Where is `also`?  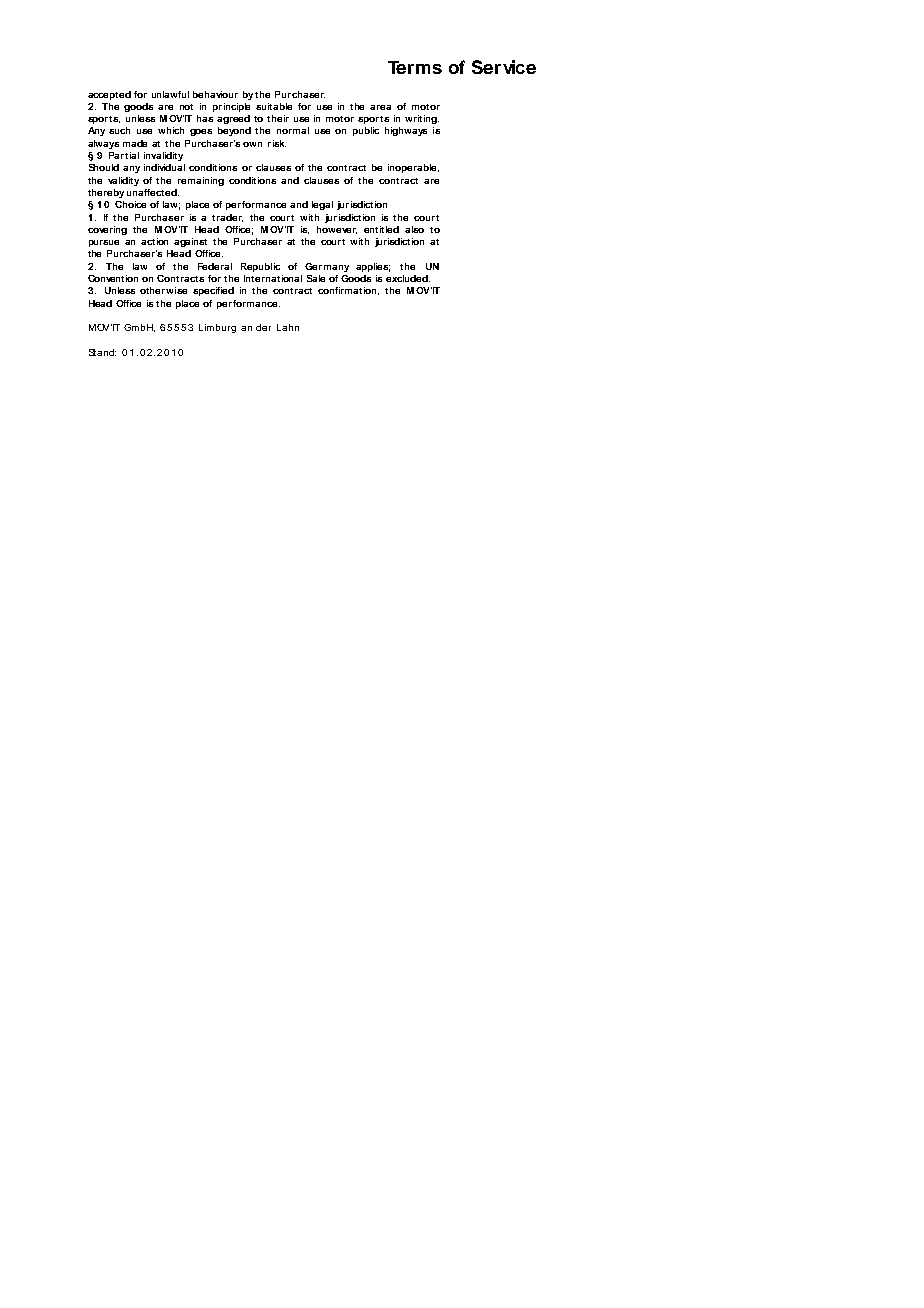 also is located at coordinates (414, 229).
